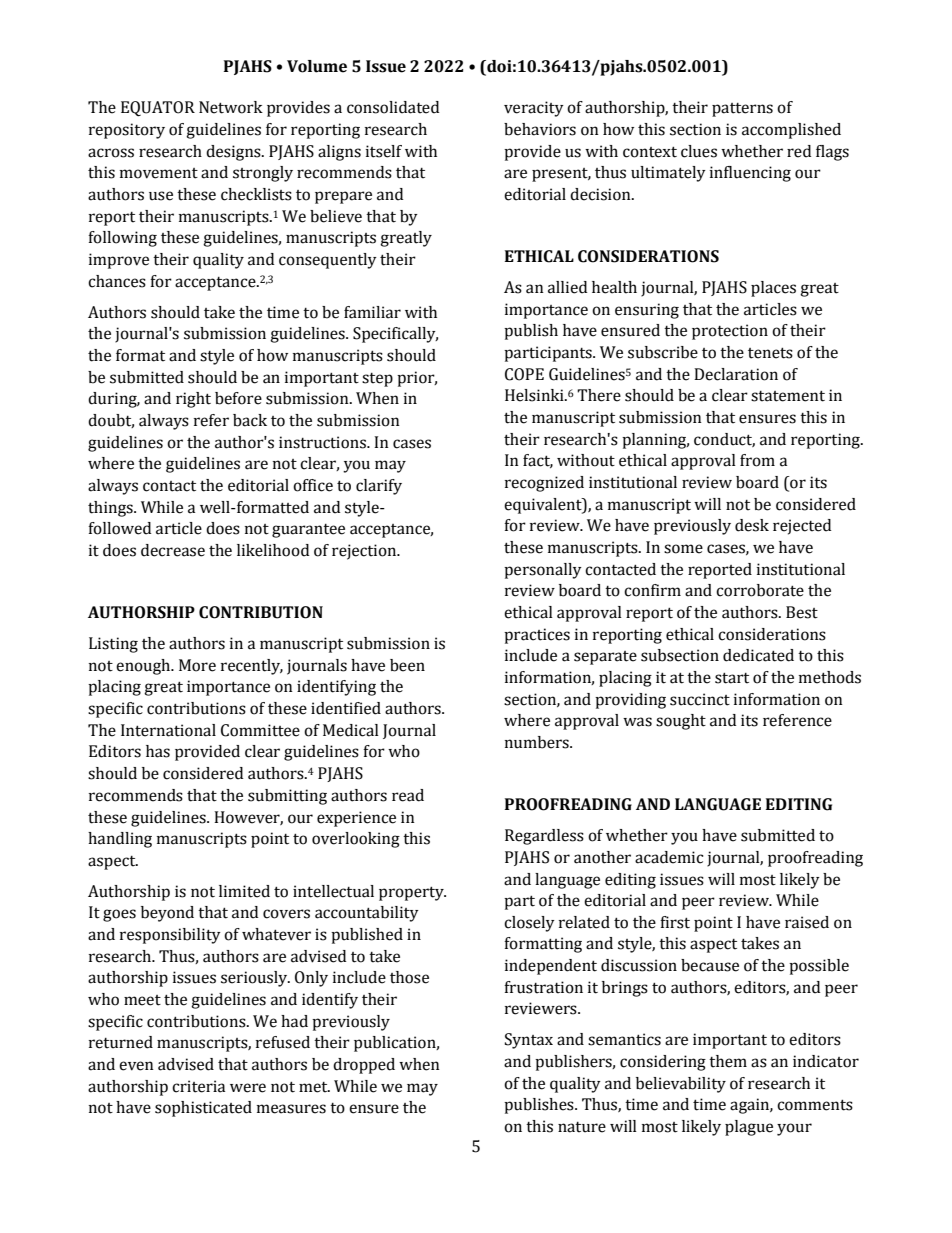 The image size is (952, 1233). What do you see at coordinates (742, 110) in the image?
I see `patterns` at bounding box center [742, 110].
